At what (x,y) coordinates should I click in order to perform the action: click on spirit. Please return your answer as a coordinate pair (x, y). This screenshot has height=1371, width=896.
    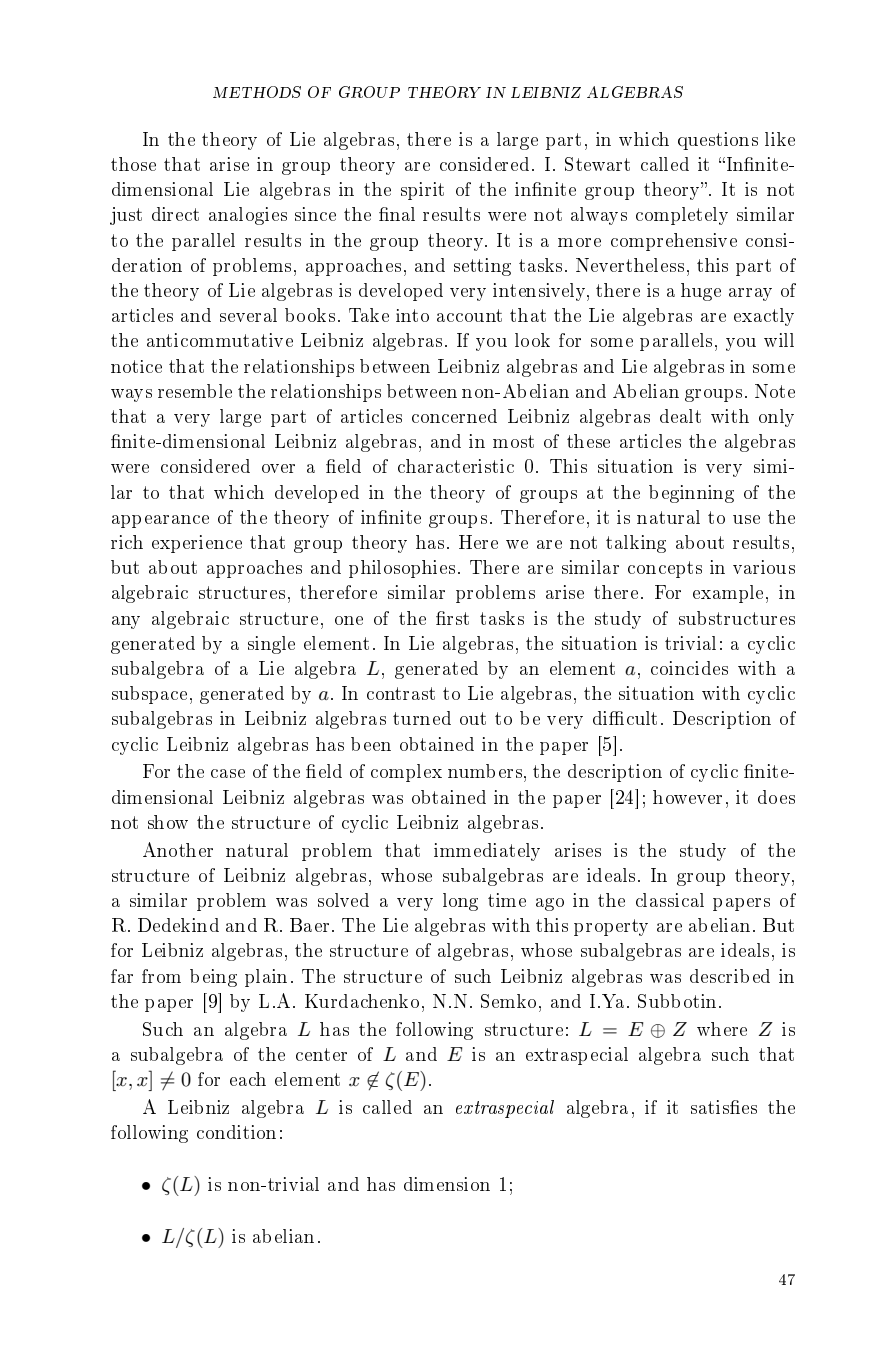
    Looking at the image, I should click on (422, 191).
